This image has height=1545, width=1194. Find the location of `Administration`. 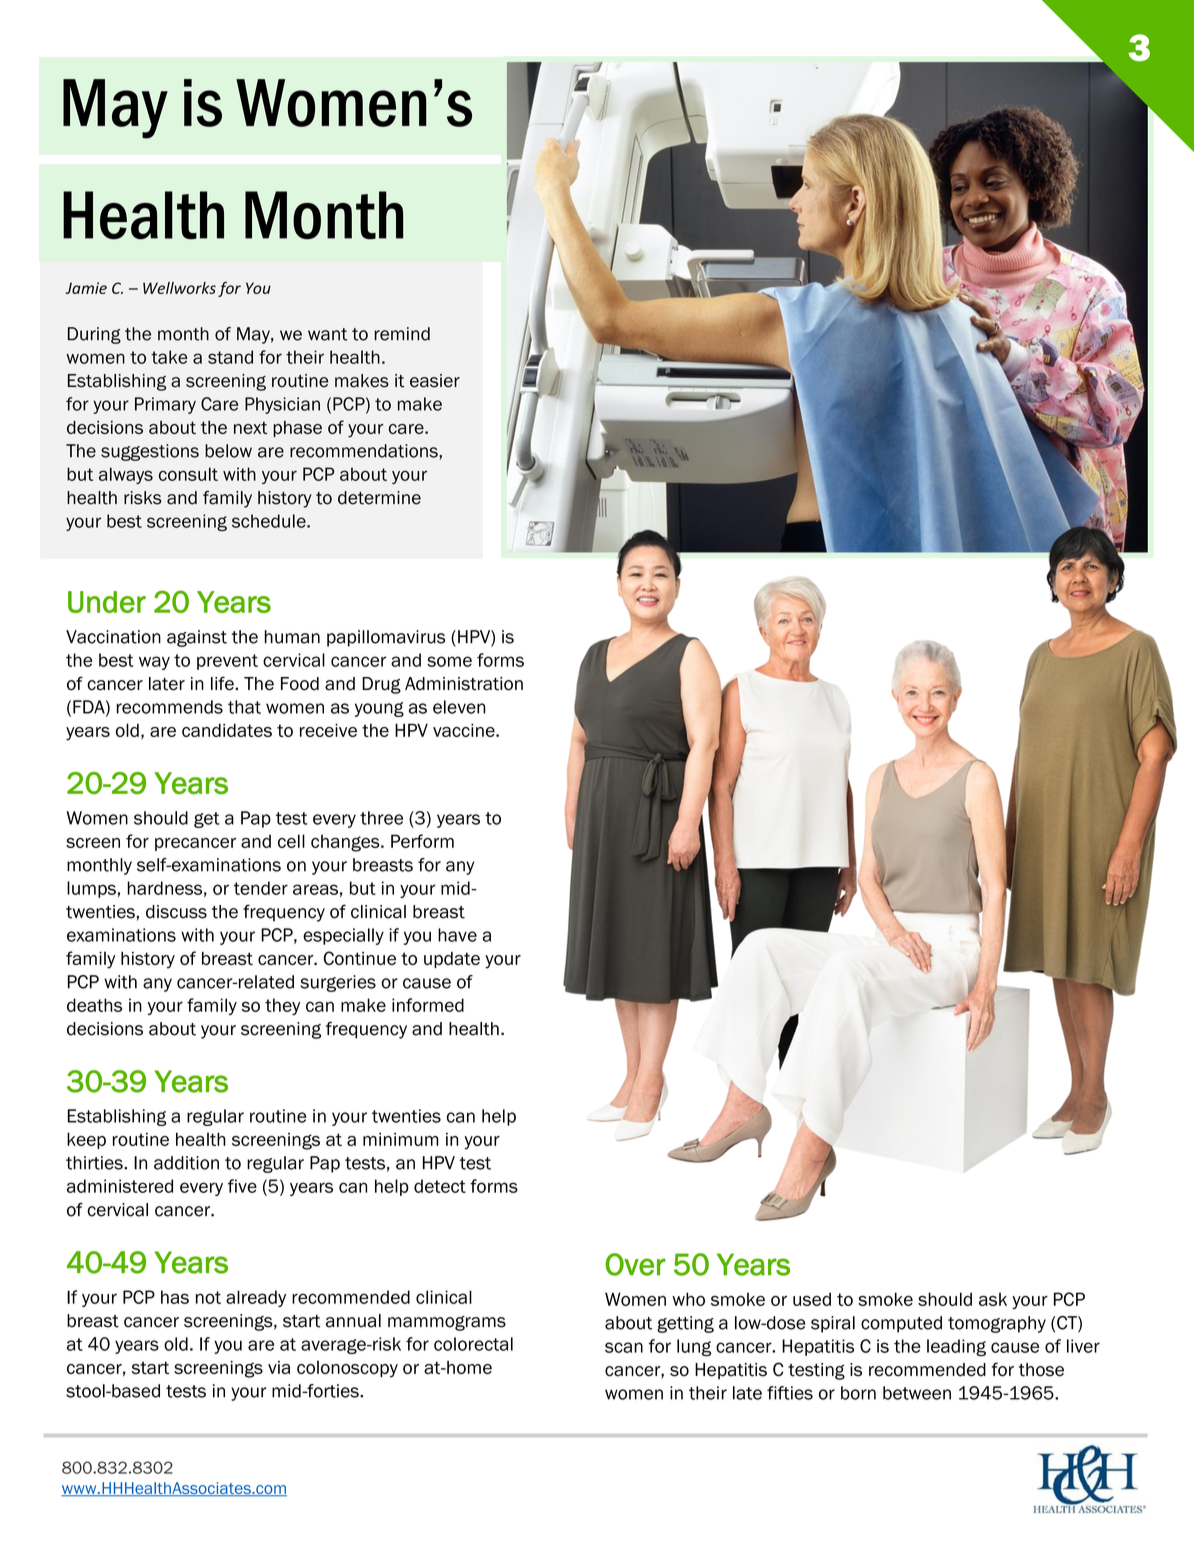

Administration is located at coordinates (464, 684).
